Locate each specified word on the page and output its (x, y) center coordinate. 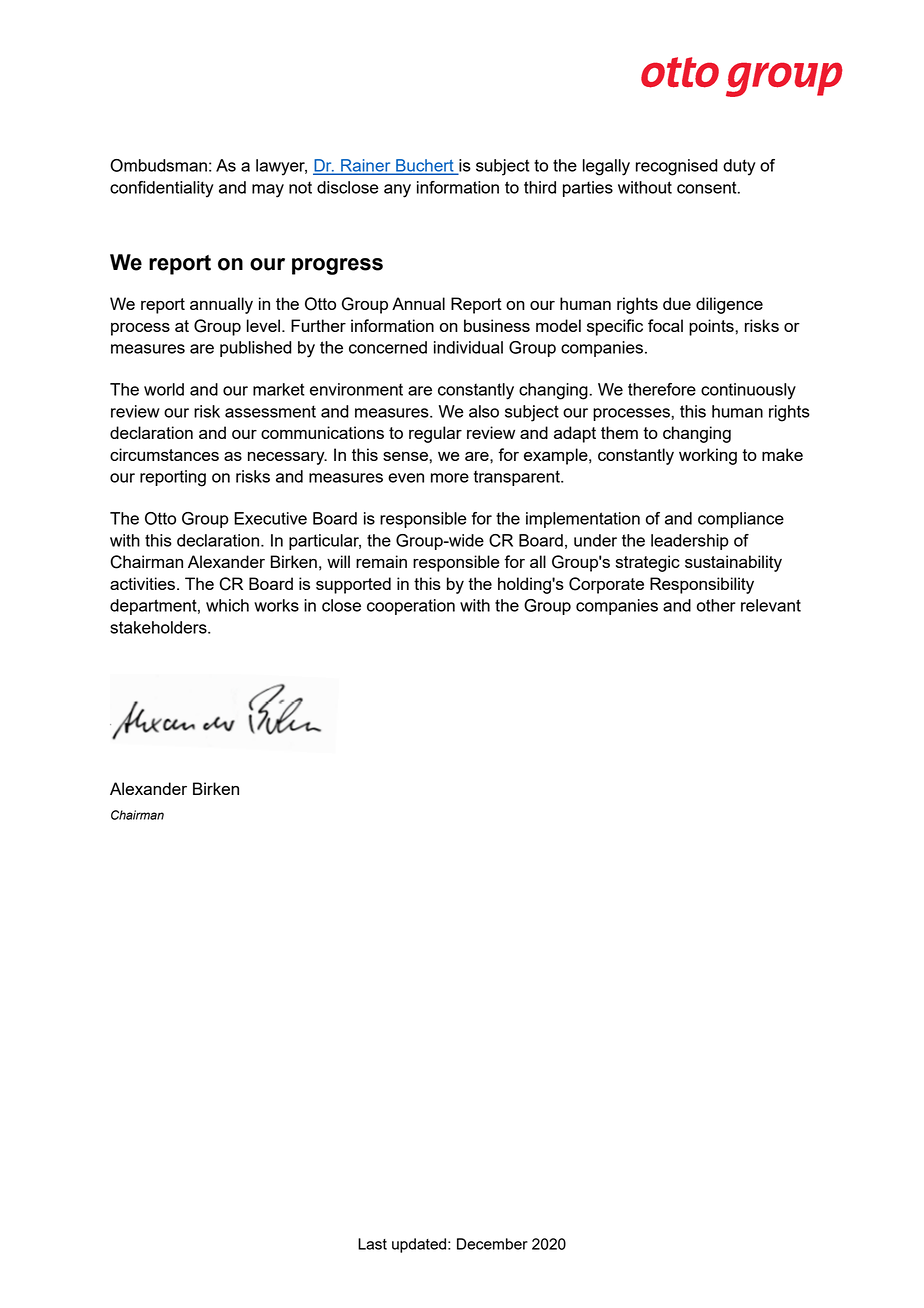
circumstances (164, 454)
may (268, 191)
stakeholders (159, 627)
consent (708, 187)
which (227, 605)
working (708, 456)
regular (435, 434)
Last (372, 1244)
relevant (771, 605)
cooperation (411, 607)
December (492, 1244)
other (716, 605)
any (397, 191)
